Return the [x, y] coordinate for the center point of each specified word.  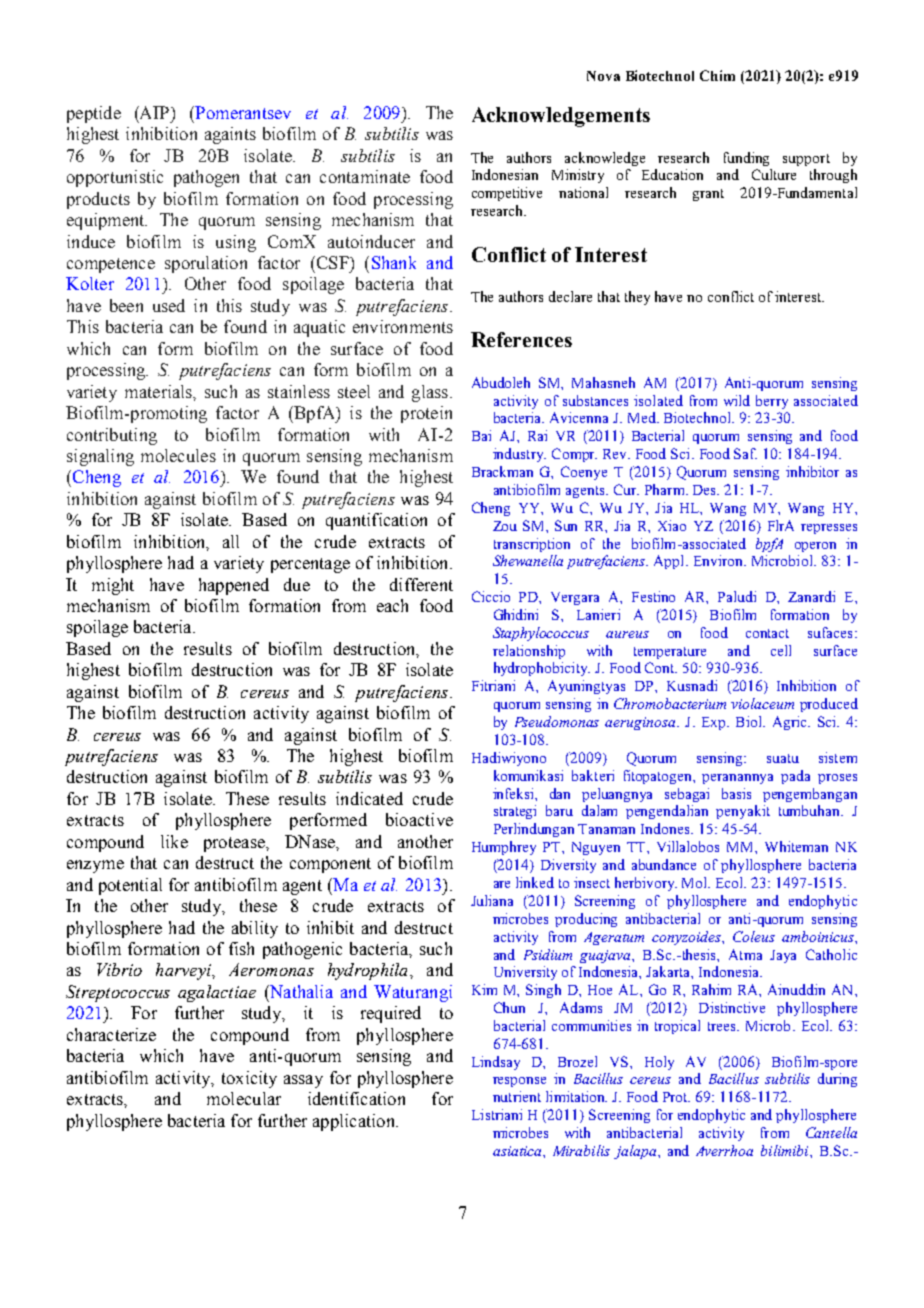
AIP [155, 112]
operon [815, 547]
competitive [507, 194]
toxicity [249, 1079]
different [421, 584]
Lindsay [496, 1063]
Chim [717, 75]
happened [234, 586]
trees [723, 1026]
